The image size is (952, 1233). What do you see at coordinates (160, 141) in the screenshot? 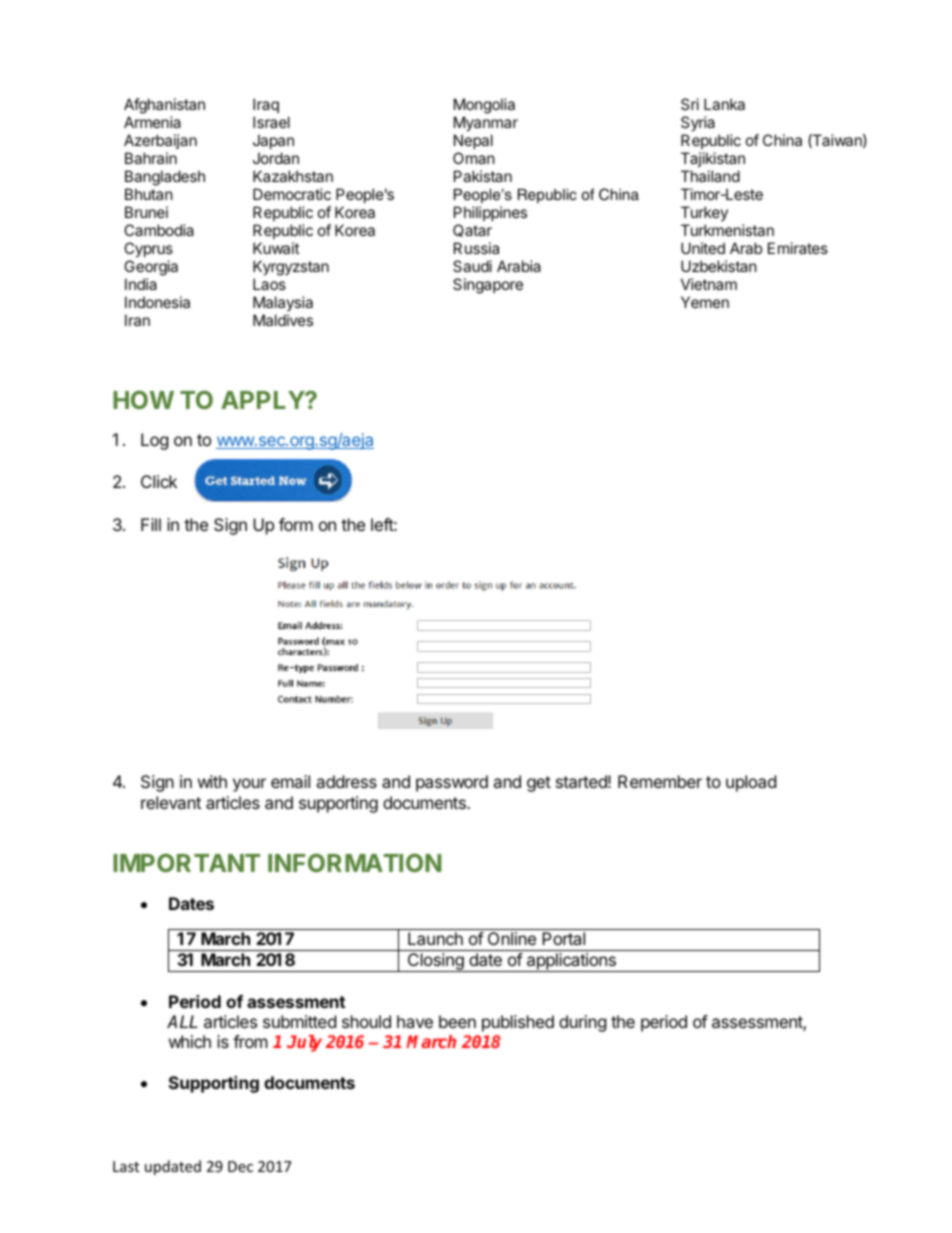
I see `Azerbaijan` at bounding box center [160, 141].
